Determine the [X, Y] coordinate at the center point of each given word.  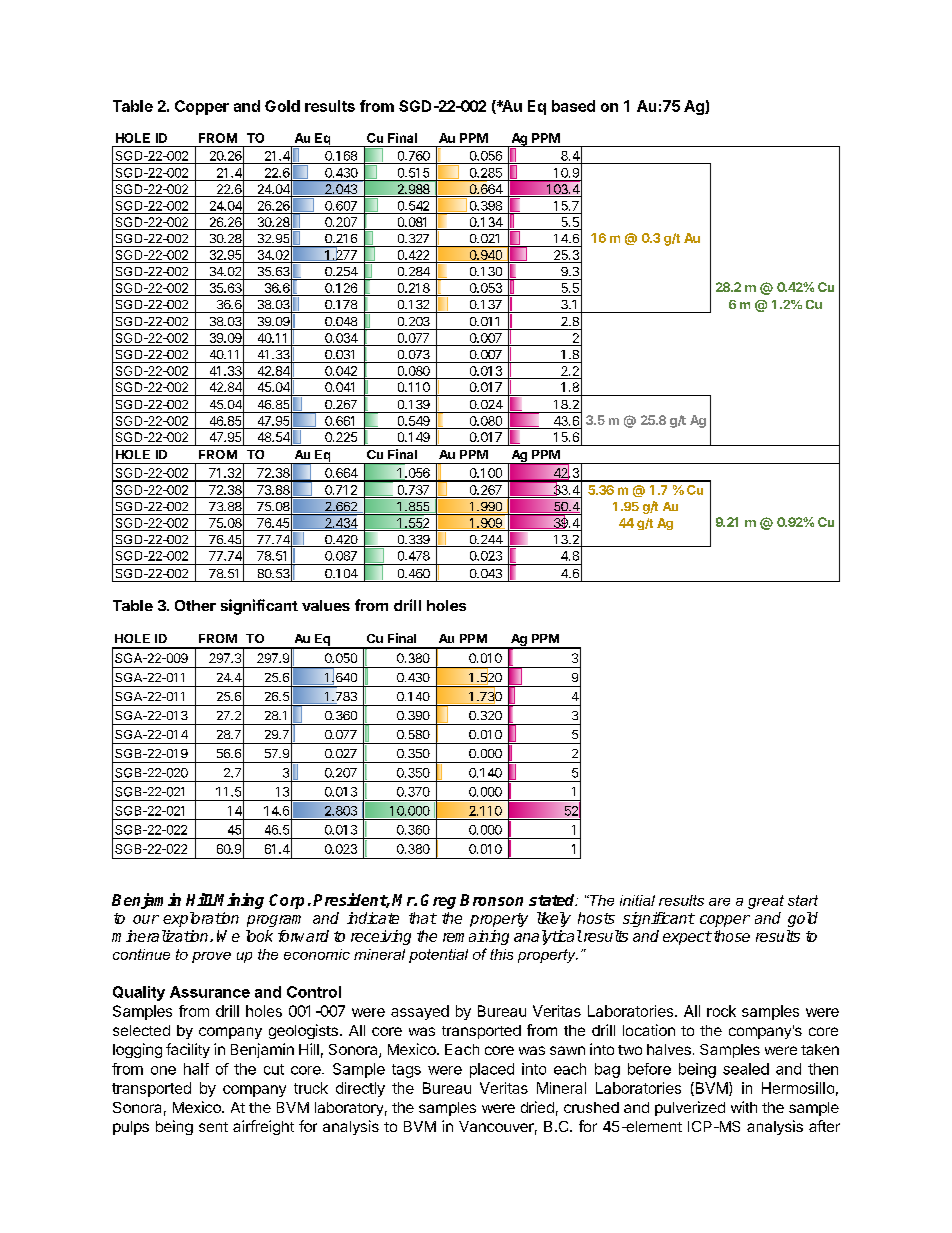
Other [195, 605]
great [766, 902]
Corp [286, 901]
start [803, 900]
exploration [201, 919]
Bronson [491, 900]
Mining [238, 901]
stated [553, 900]
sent [213, 1127]
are [719, 902]
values [326, 605]
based [573, 106]
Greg [438, 901]
